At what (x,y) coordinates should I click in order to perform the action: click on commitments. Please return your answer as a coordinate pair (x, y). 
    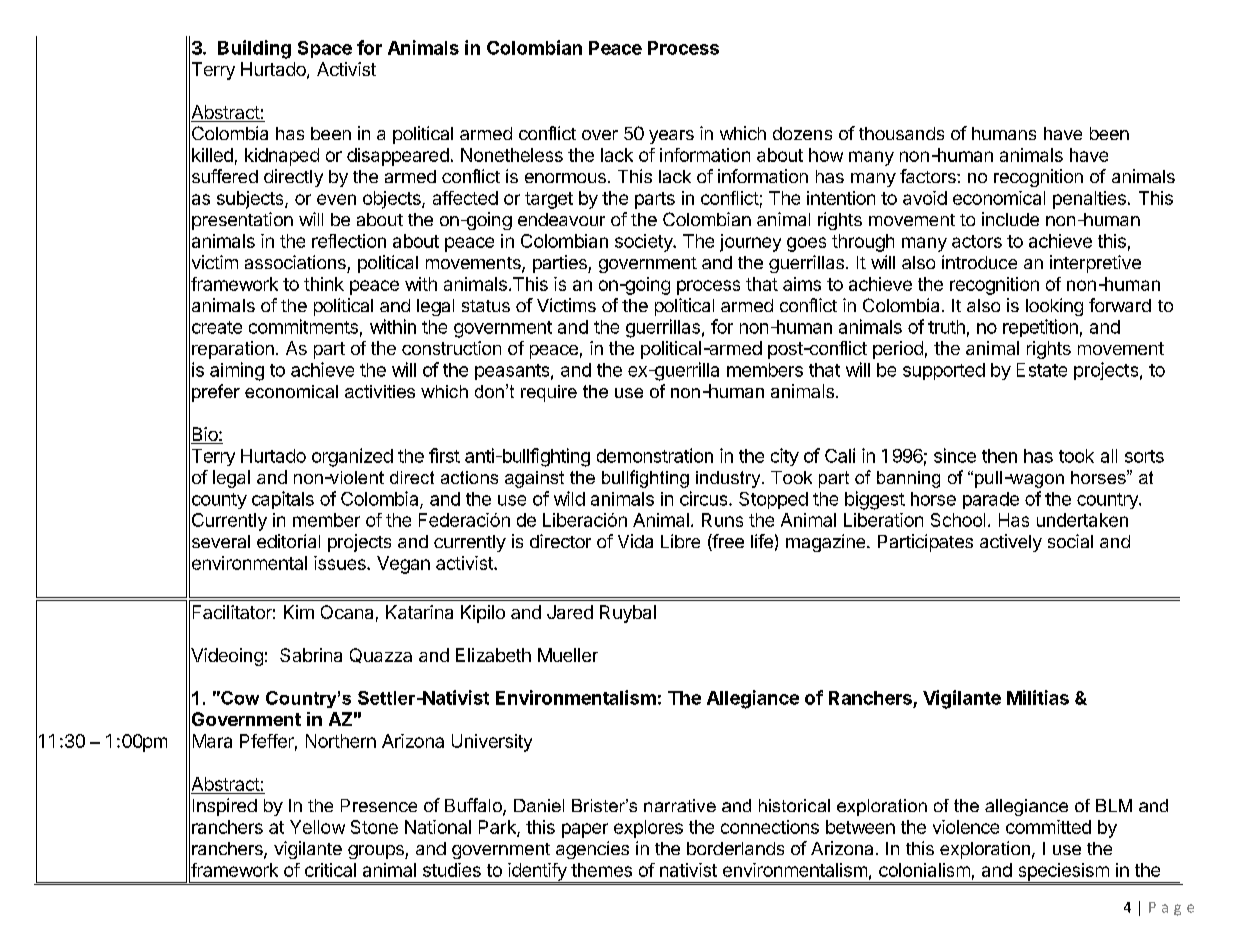
    Looking at the image, I should click on (303, 326).
